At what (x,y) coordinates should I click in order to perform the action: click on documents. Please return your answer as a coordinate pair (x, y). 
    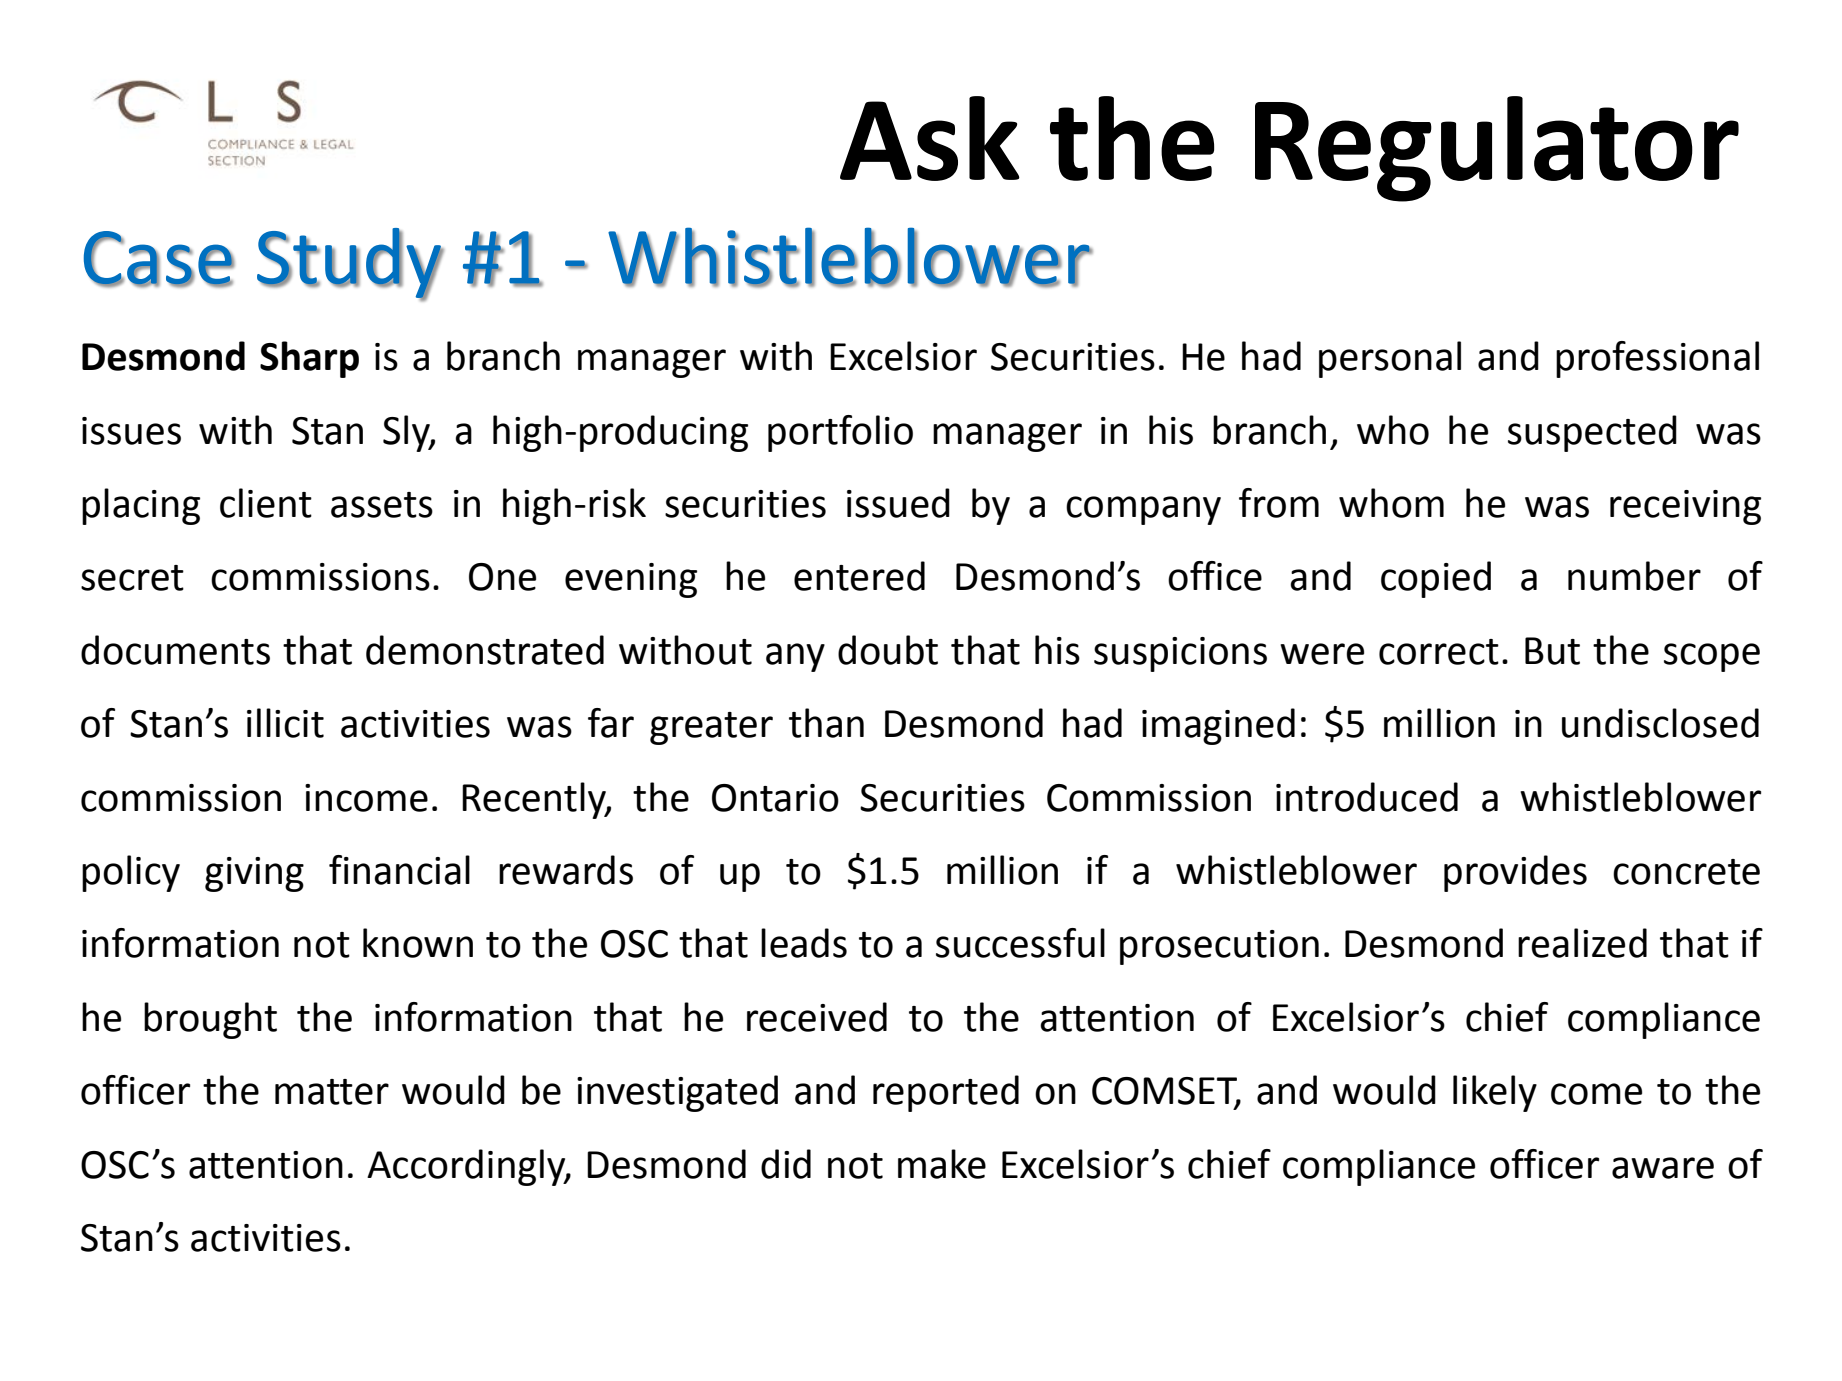
    Looking at the image, I should click on (175, 650).
